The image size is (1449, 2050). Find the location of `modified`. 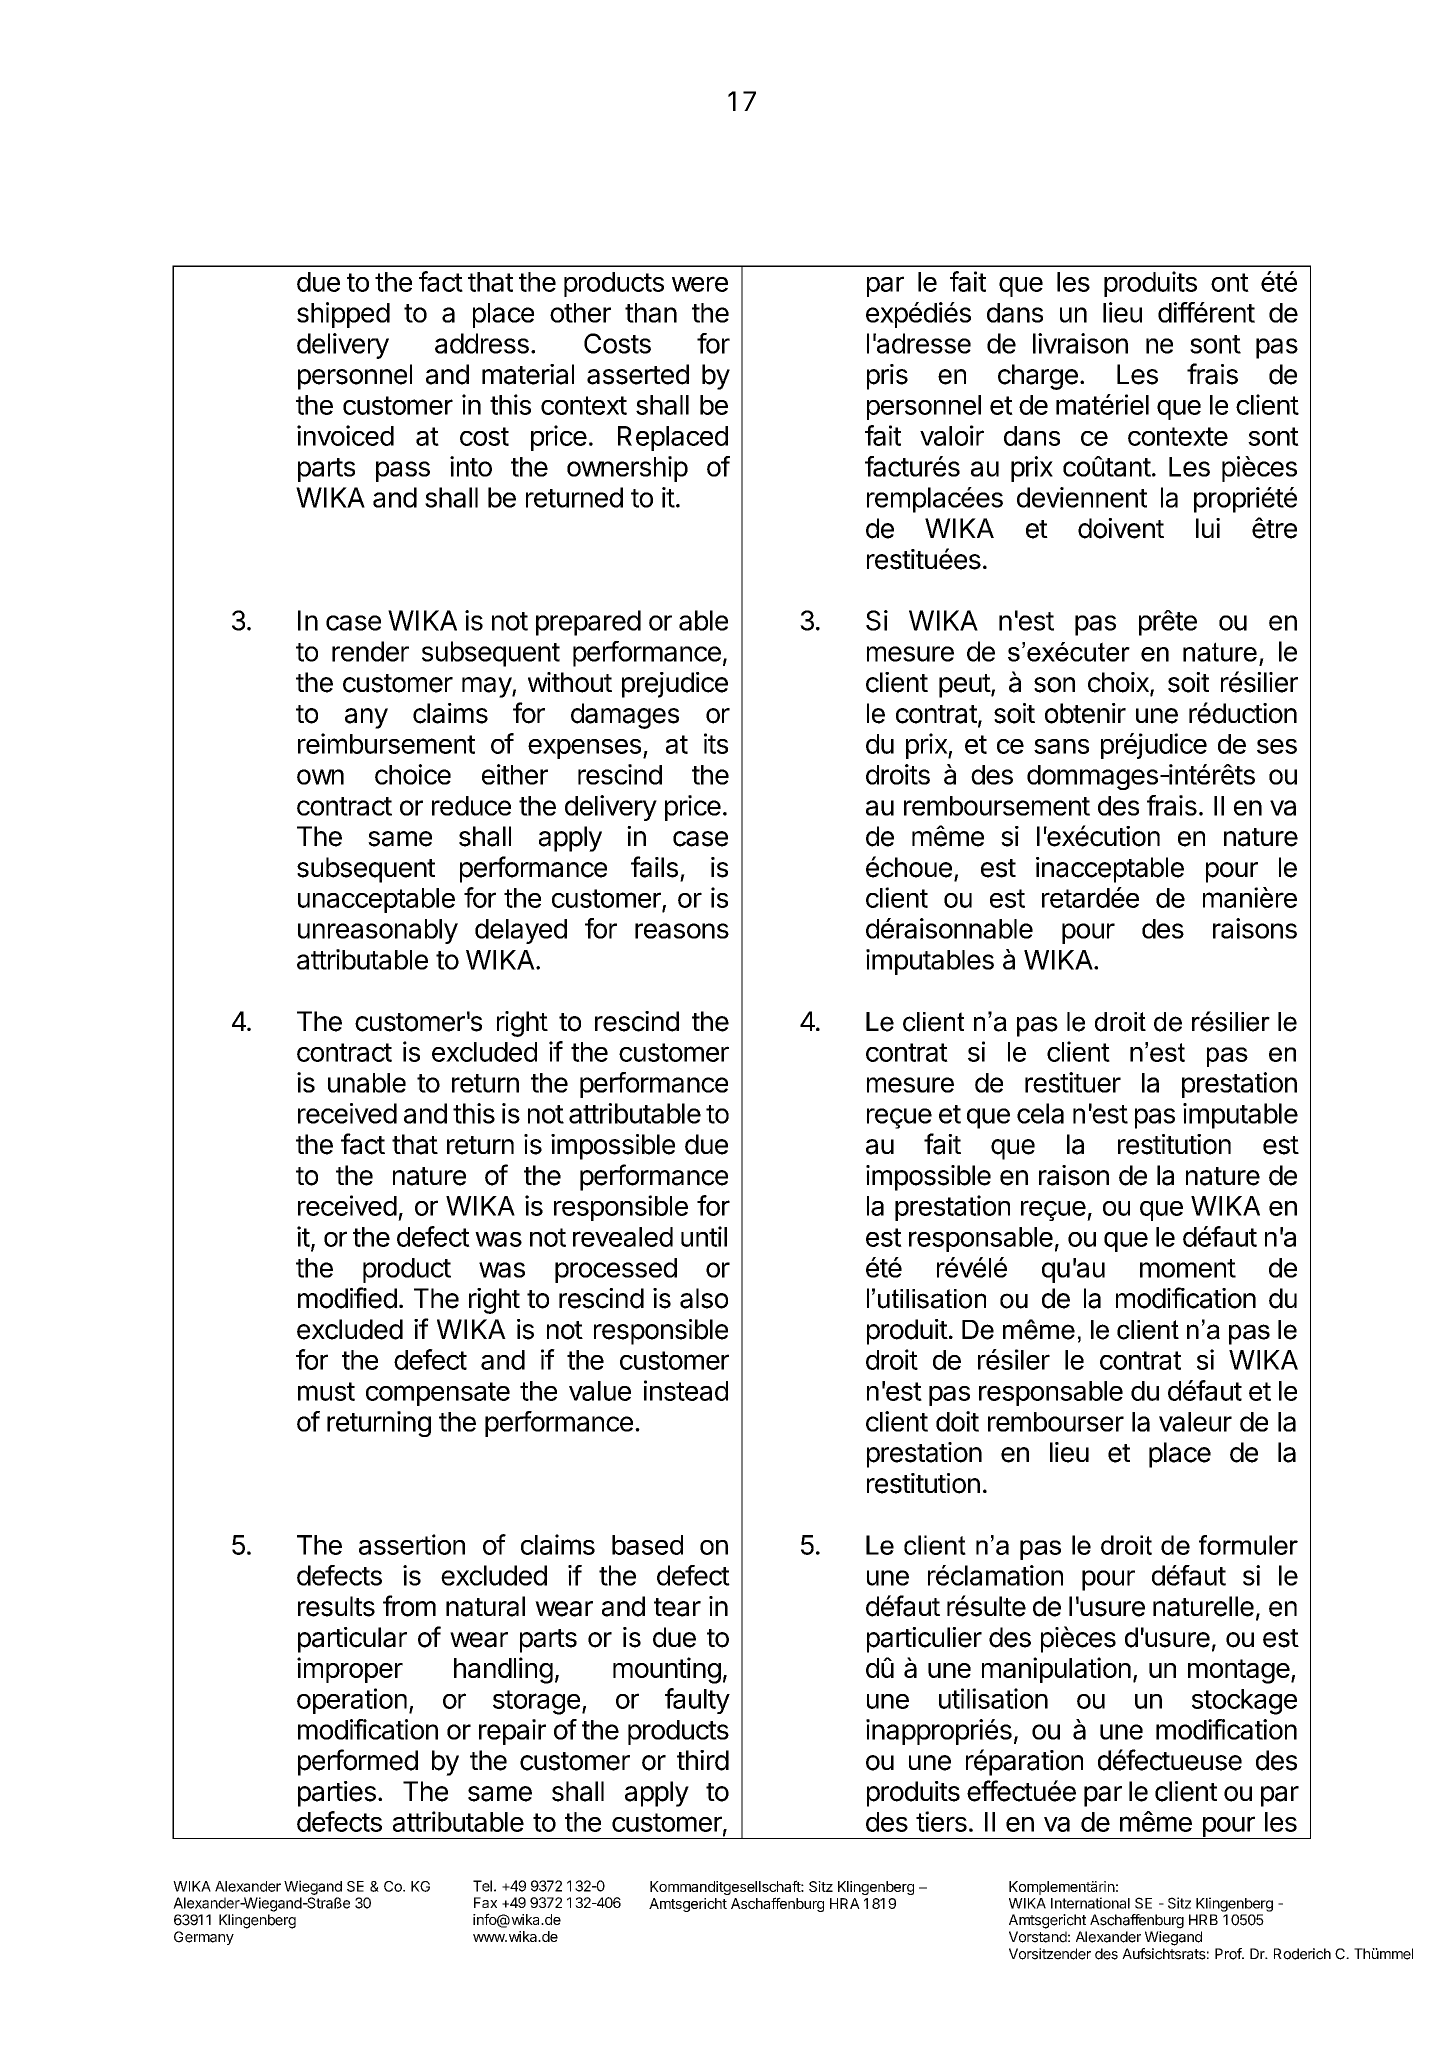

modified is located at coordinates (347, 1298).
